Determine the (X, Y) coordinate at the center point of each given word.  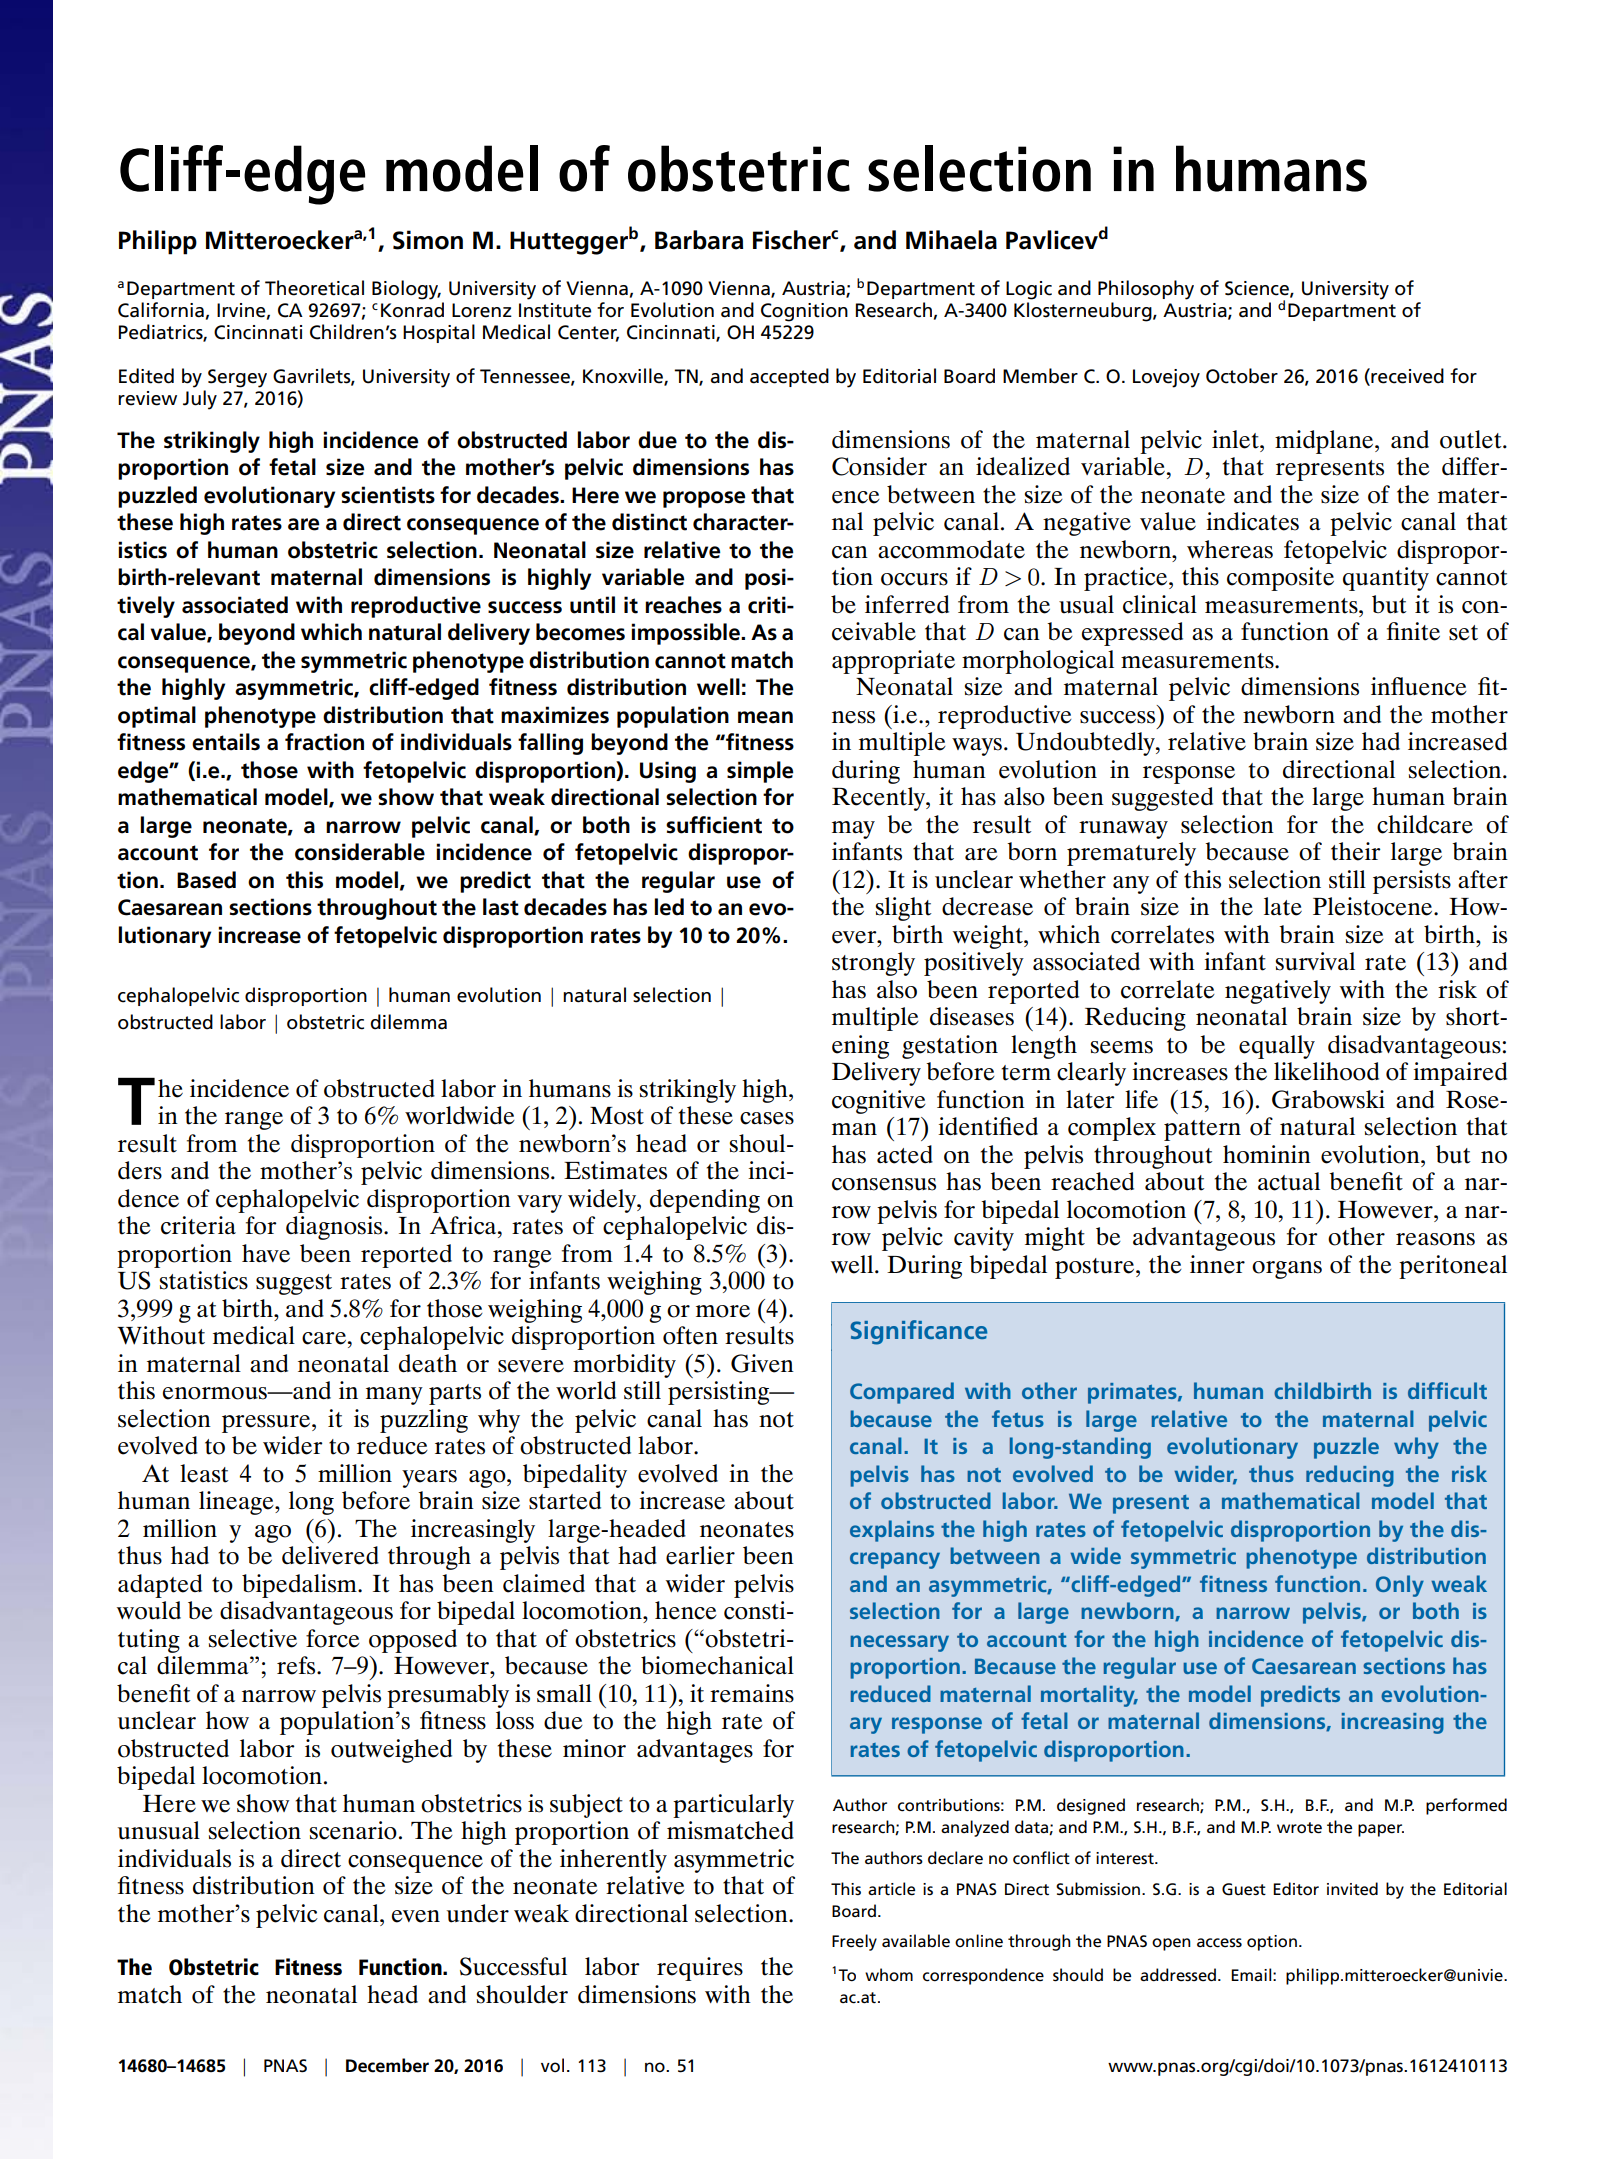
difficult (1447, 1390)
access (1219, 1943)
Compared (902, 1393)
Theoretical (314, 288)
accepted (789, 377)
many (394, 1396)
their (1356, 851)
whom (889, 1974)
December (387, 2065)
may (853, 830)
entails (226, 742)
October (1242, 376)
